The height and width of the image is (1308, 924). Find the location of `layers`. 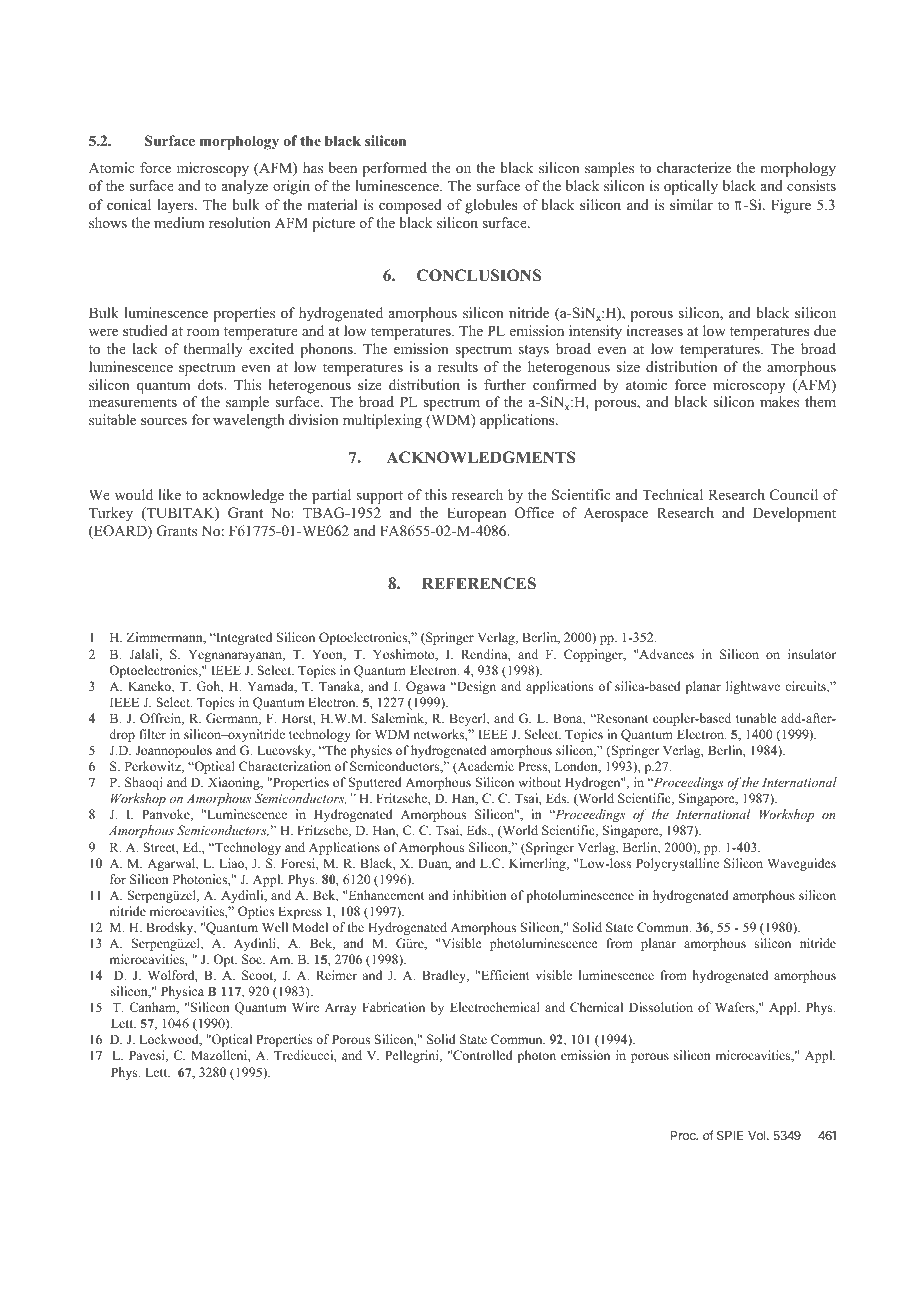

layers is located at coordinates (176, 206).
